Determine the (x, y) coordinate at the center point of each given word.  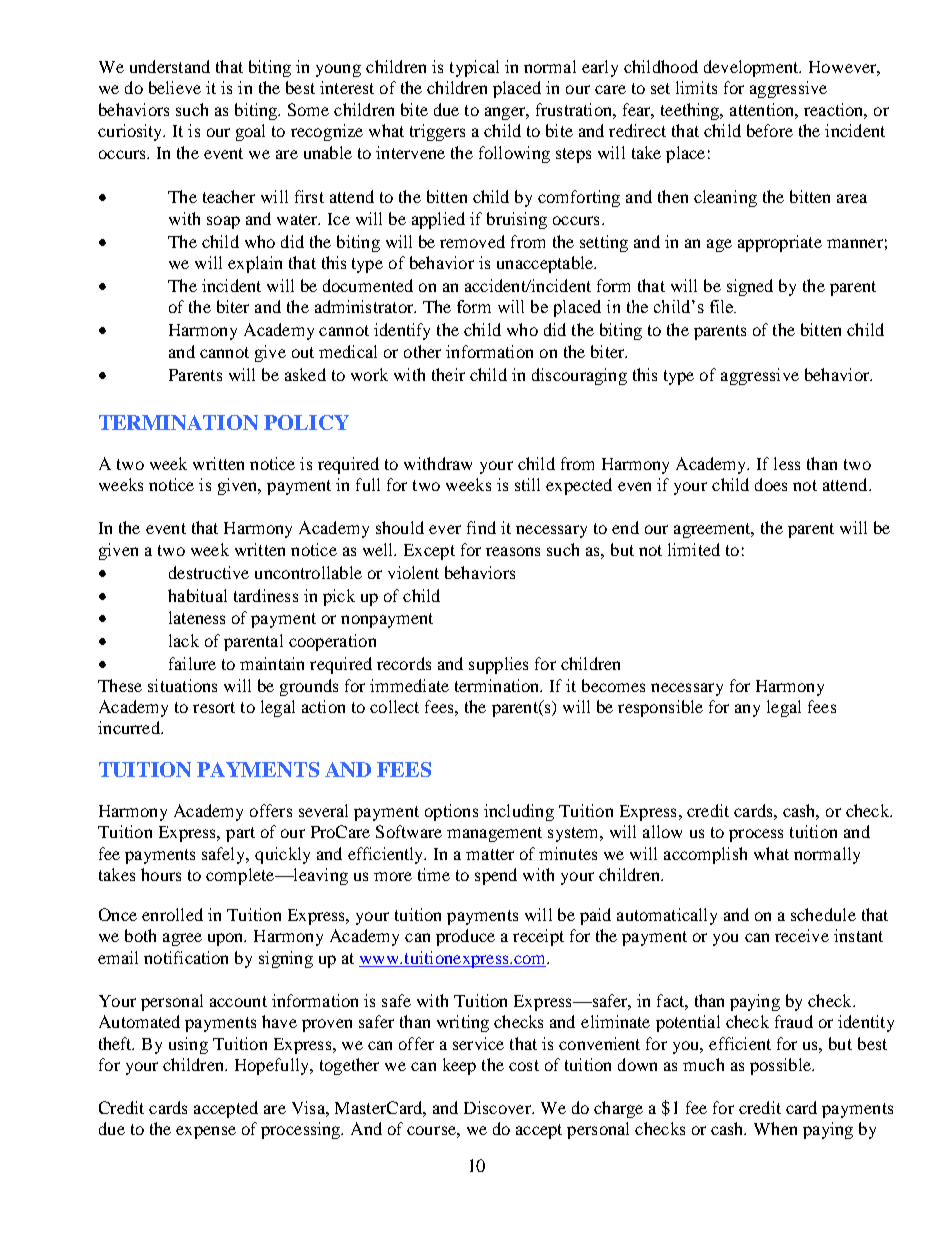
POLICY (306, 422)
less (787, 463)
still (527, 484)
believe (175, 87)
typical (474, 68)
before (770, 130)
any (747, 710)
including (519, 812)
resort (214, 707)
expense (206, 1132)
